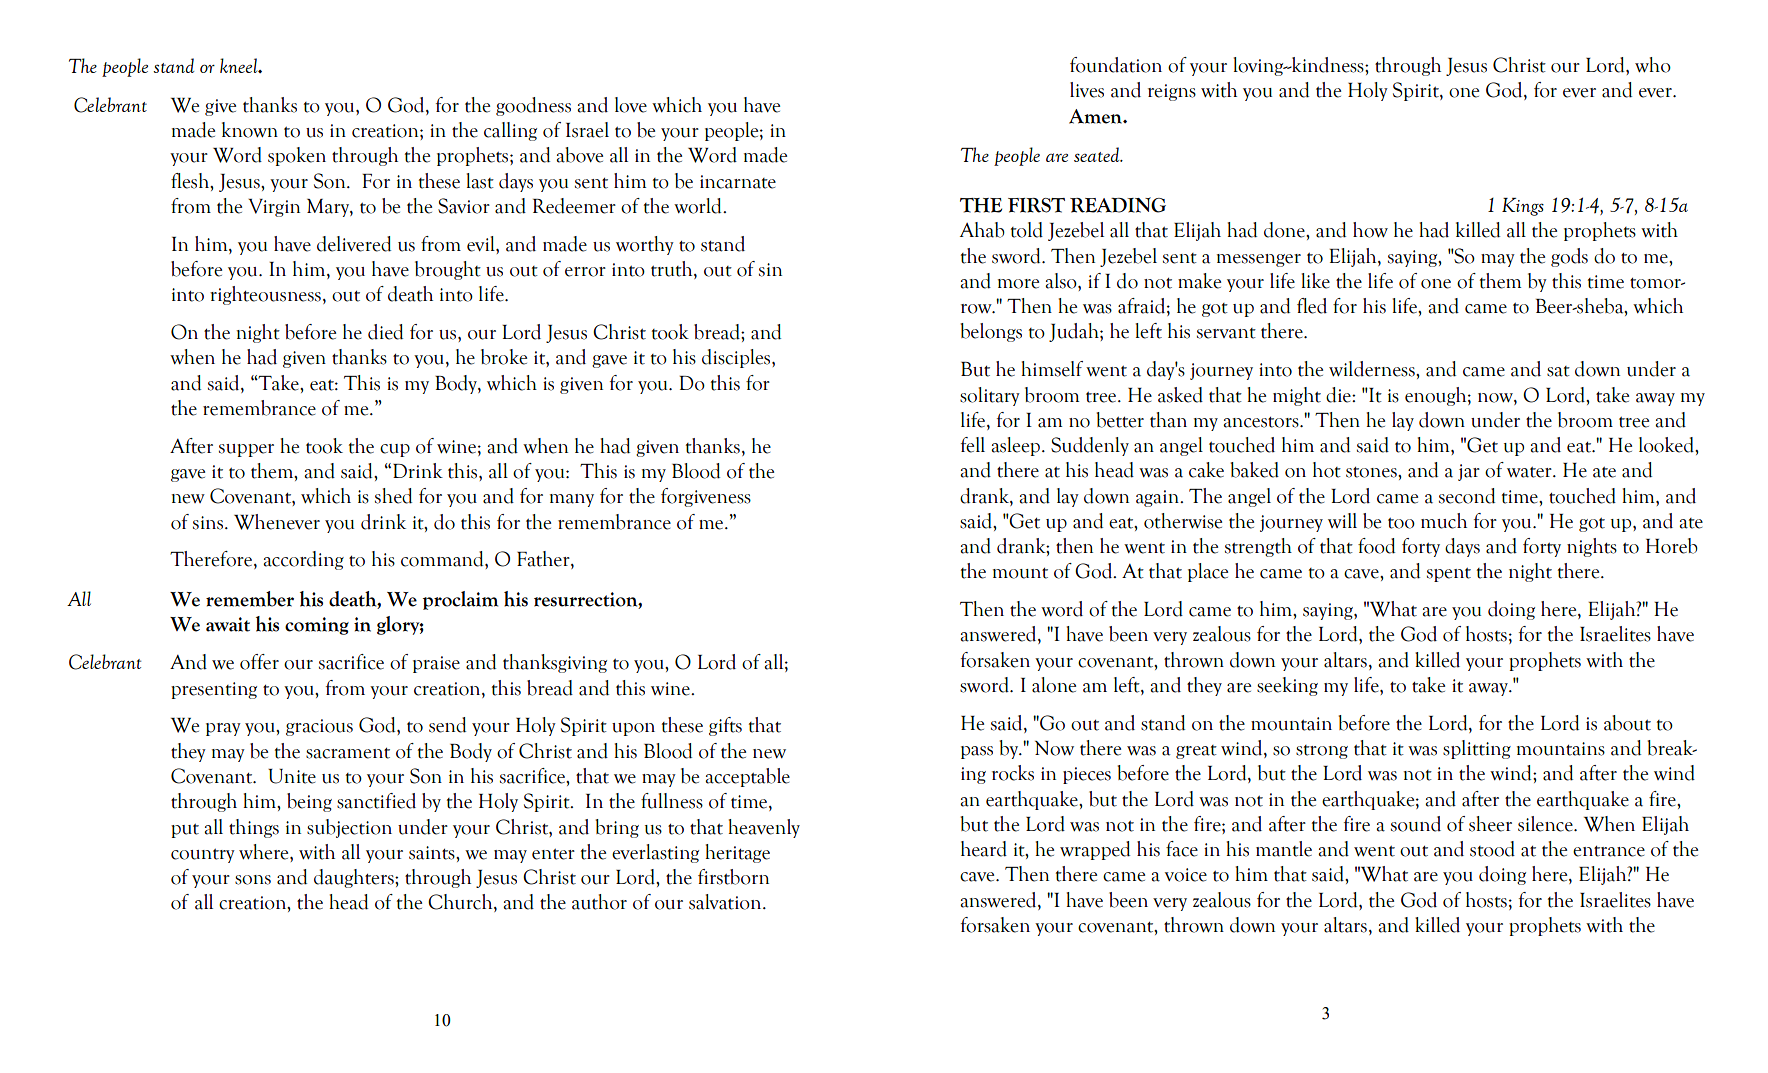 This screenshot has height=1073, width=1768. What do you see at coordinates (393, 496) in the screenshot?
I see `shed` at bounding box center [393, 496].
